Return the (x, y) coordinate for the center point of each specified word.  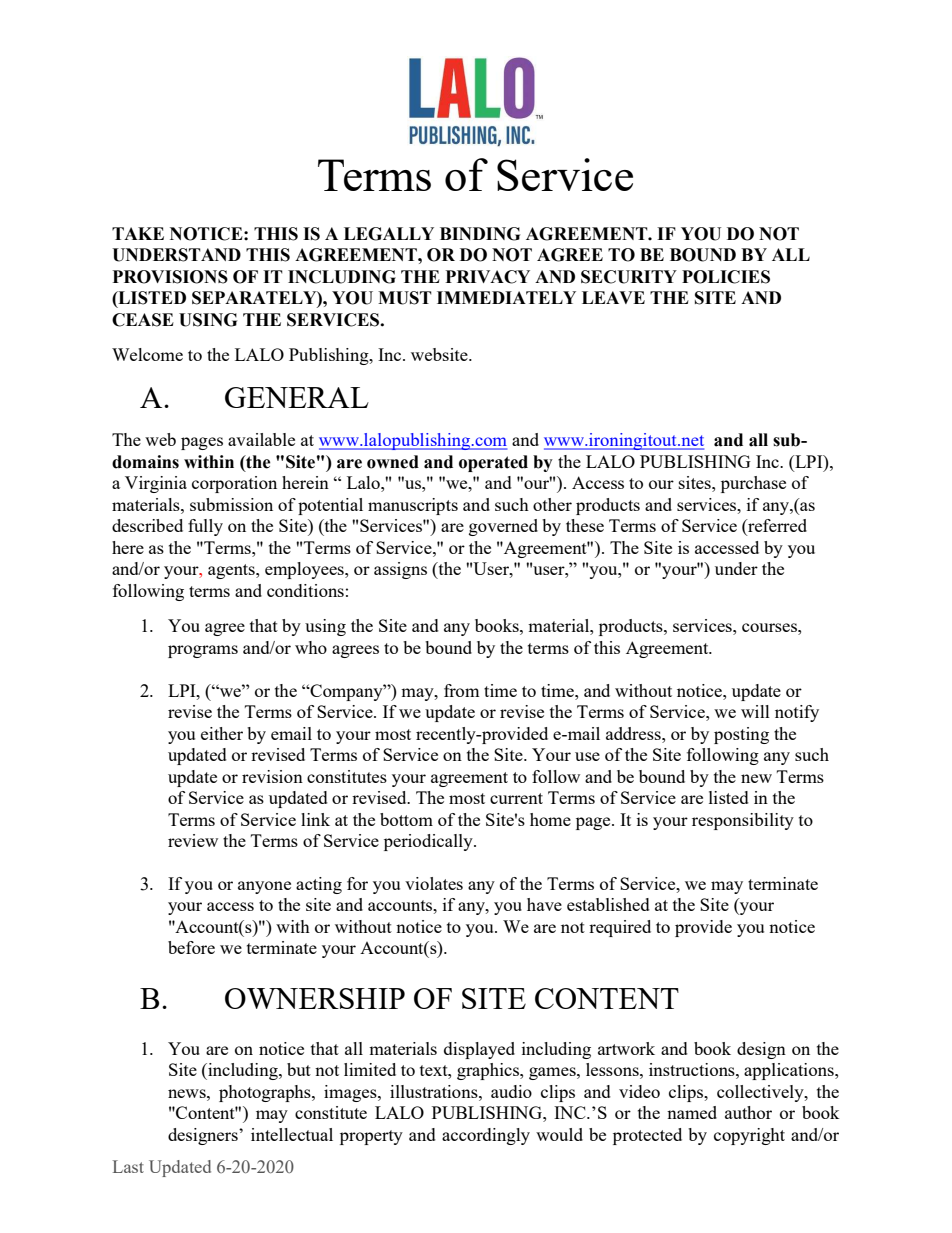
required (620, 928)
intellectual (292, 1134)
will (755, 711)
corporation (234, 484)
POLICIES (726, 277)
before (191, 947)
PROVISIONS (170, 277)
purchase (753, 484)
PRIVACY (487, 277)
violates (434, 883)
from (461, 690)
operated (493, 463)
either (222, 733)
